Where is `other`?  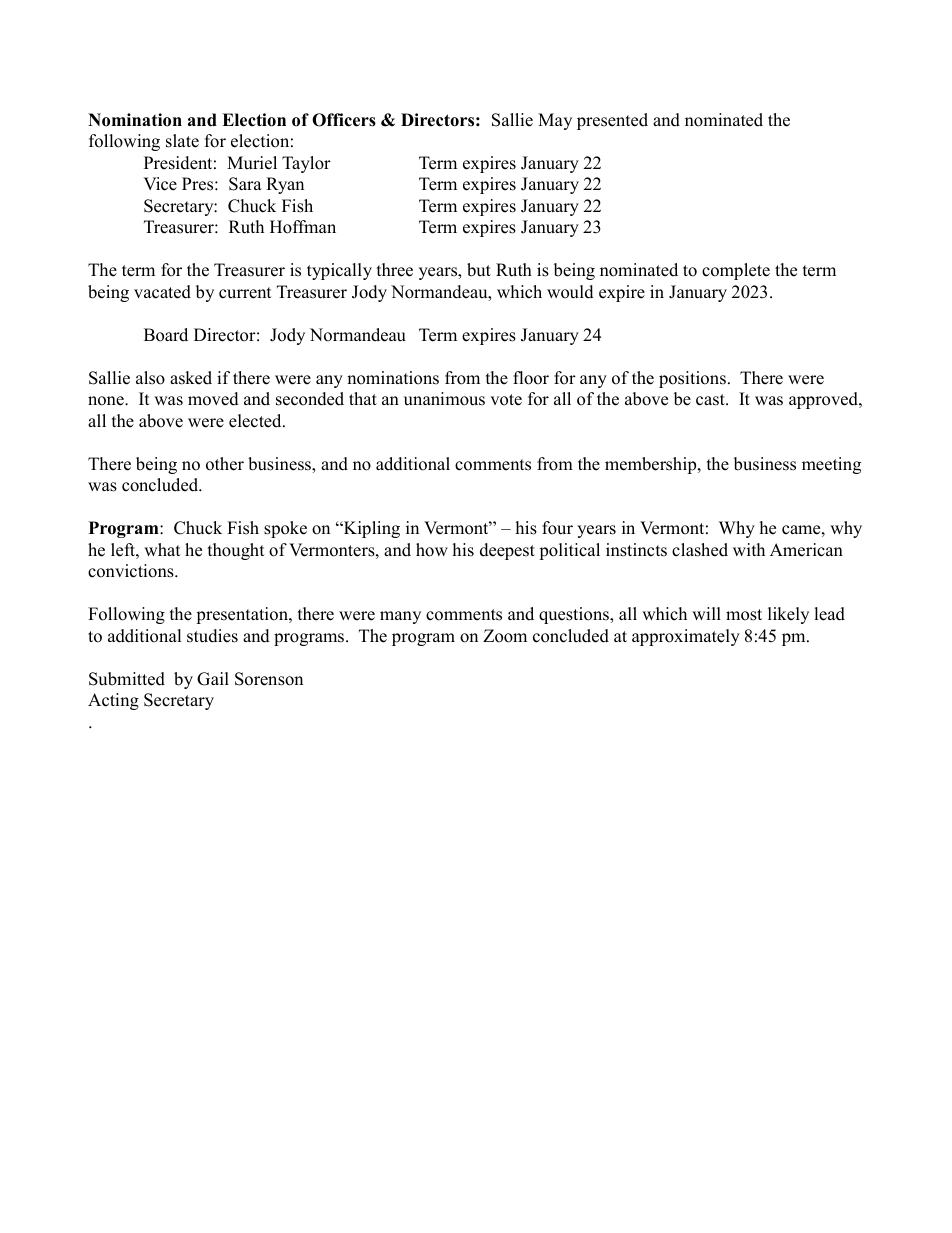 other is located at coordinates (225, 464).
